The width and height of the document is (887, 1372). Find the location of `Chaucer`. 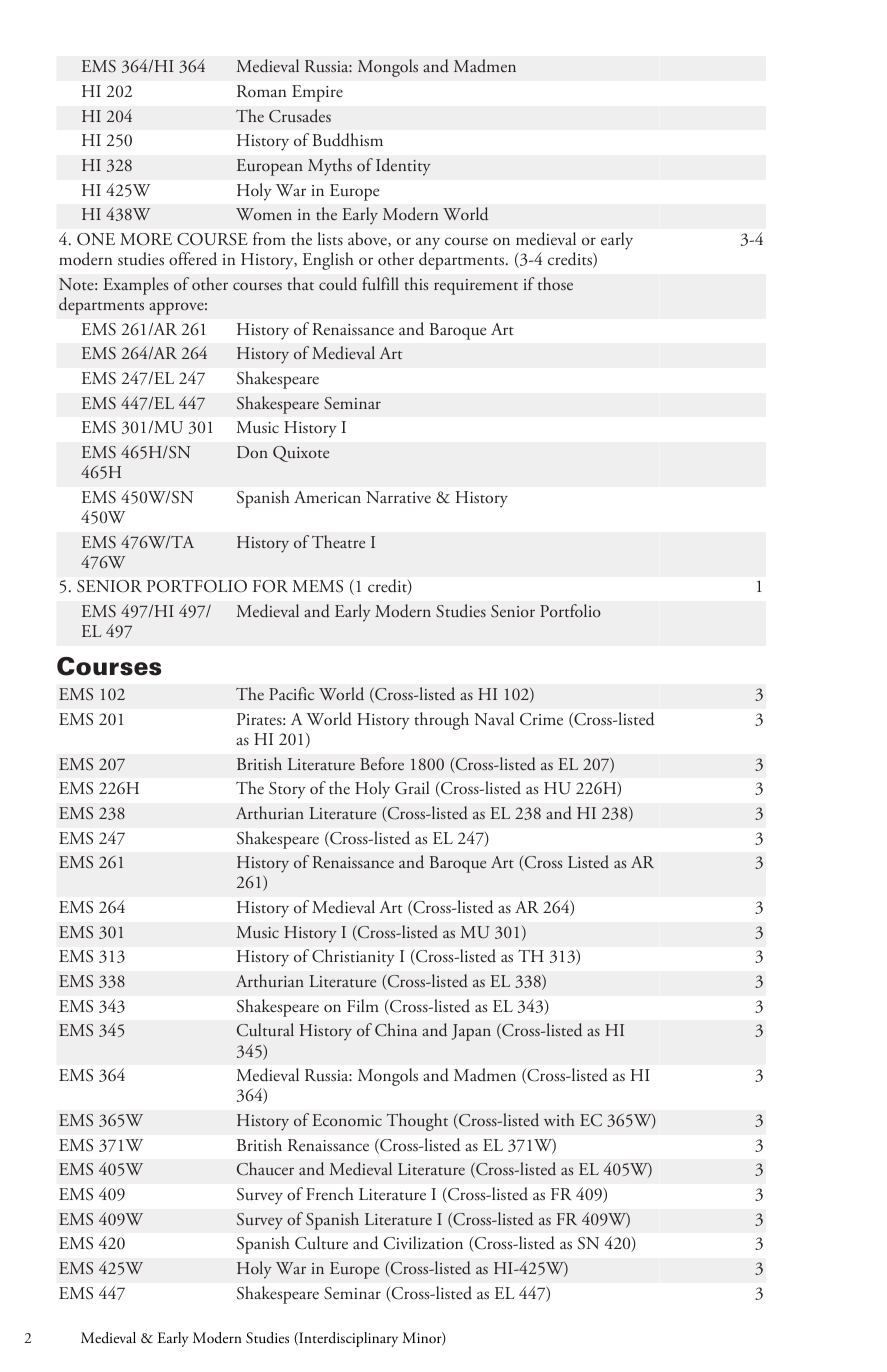

Chaucer is located at coordinates (265, 1169).
